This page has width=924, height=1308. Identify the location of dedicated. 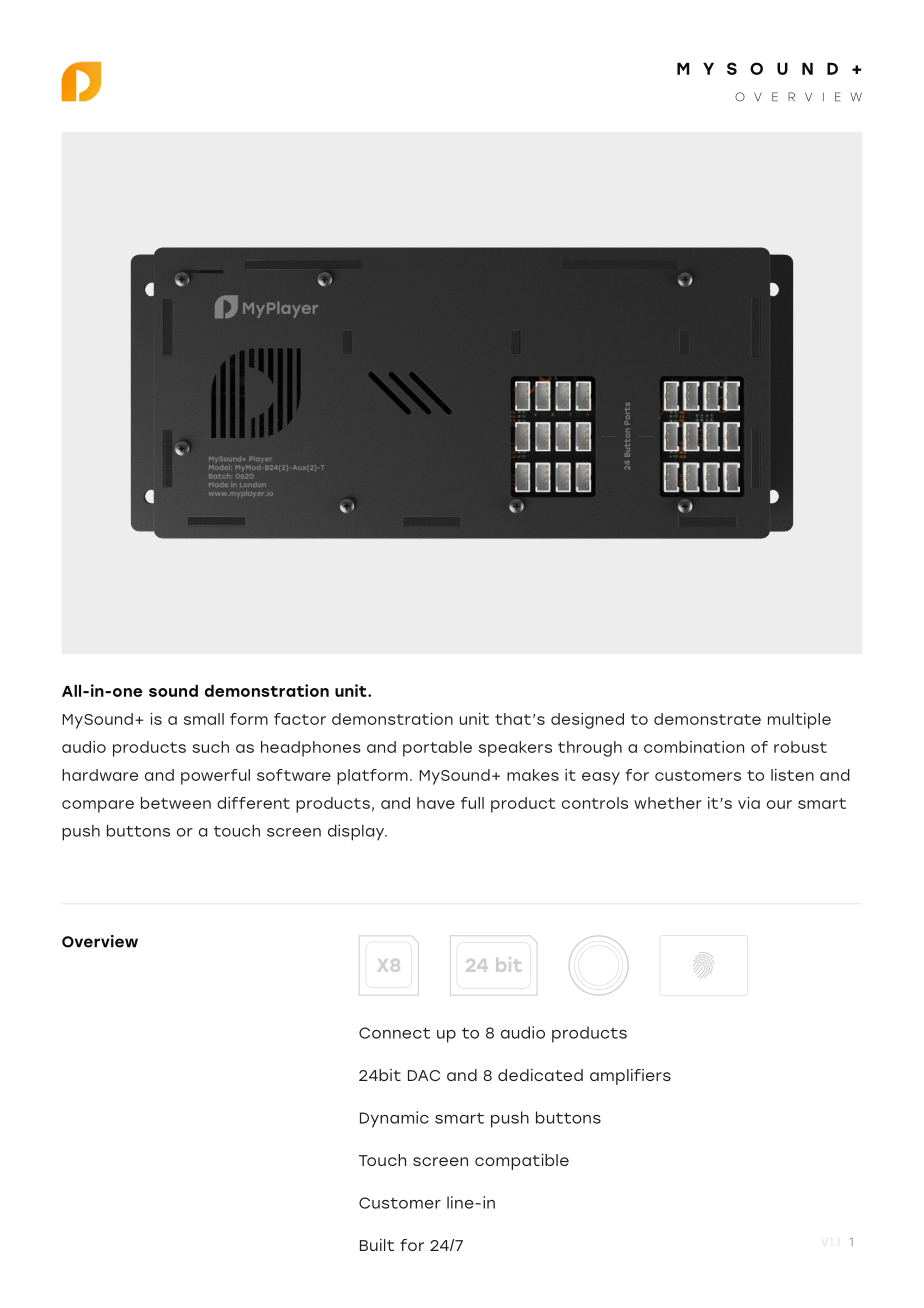
(540, 1075).
